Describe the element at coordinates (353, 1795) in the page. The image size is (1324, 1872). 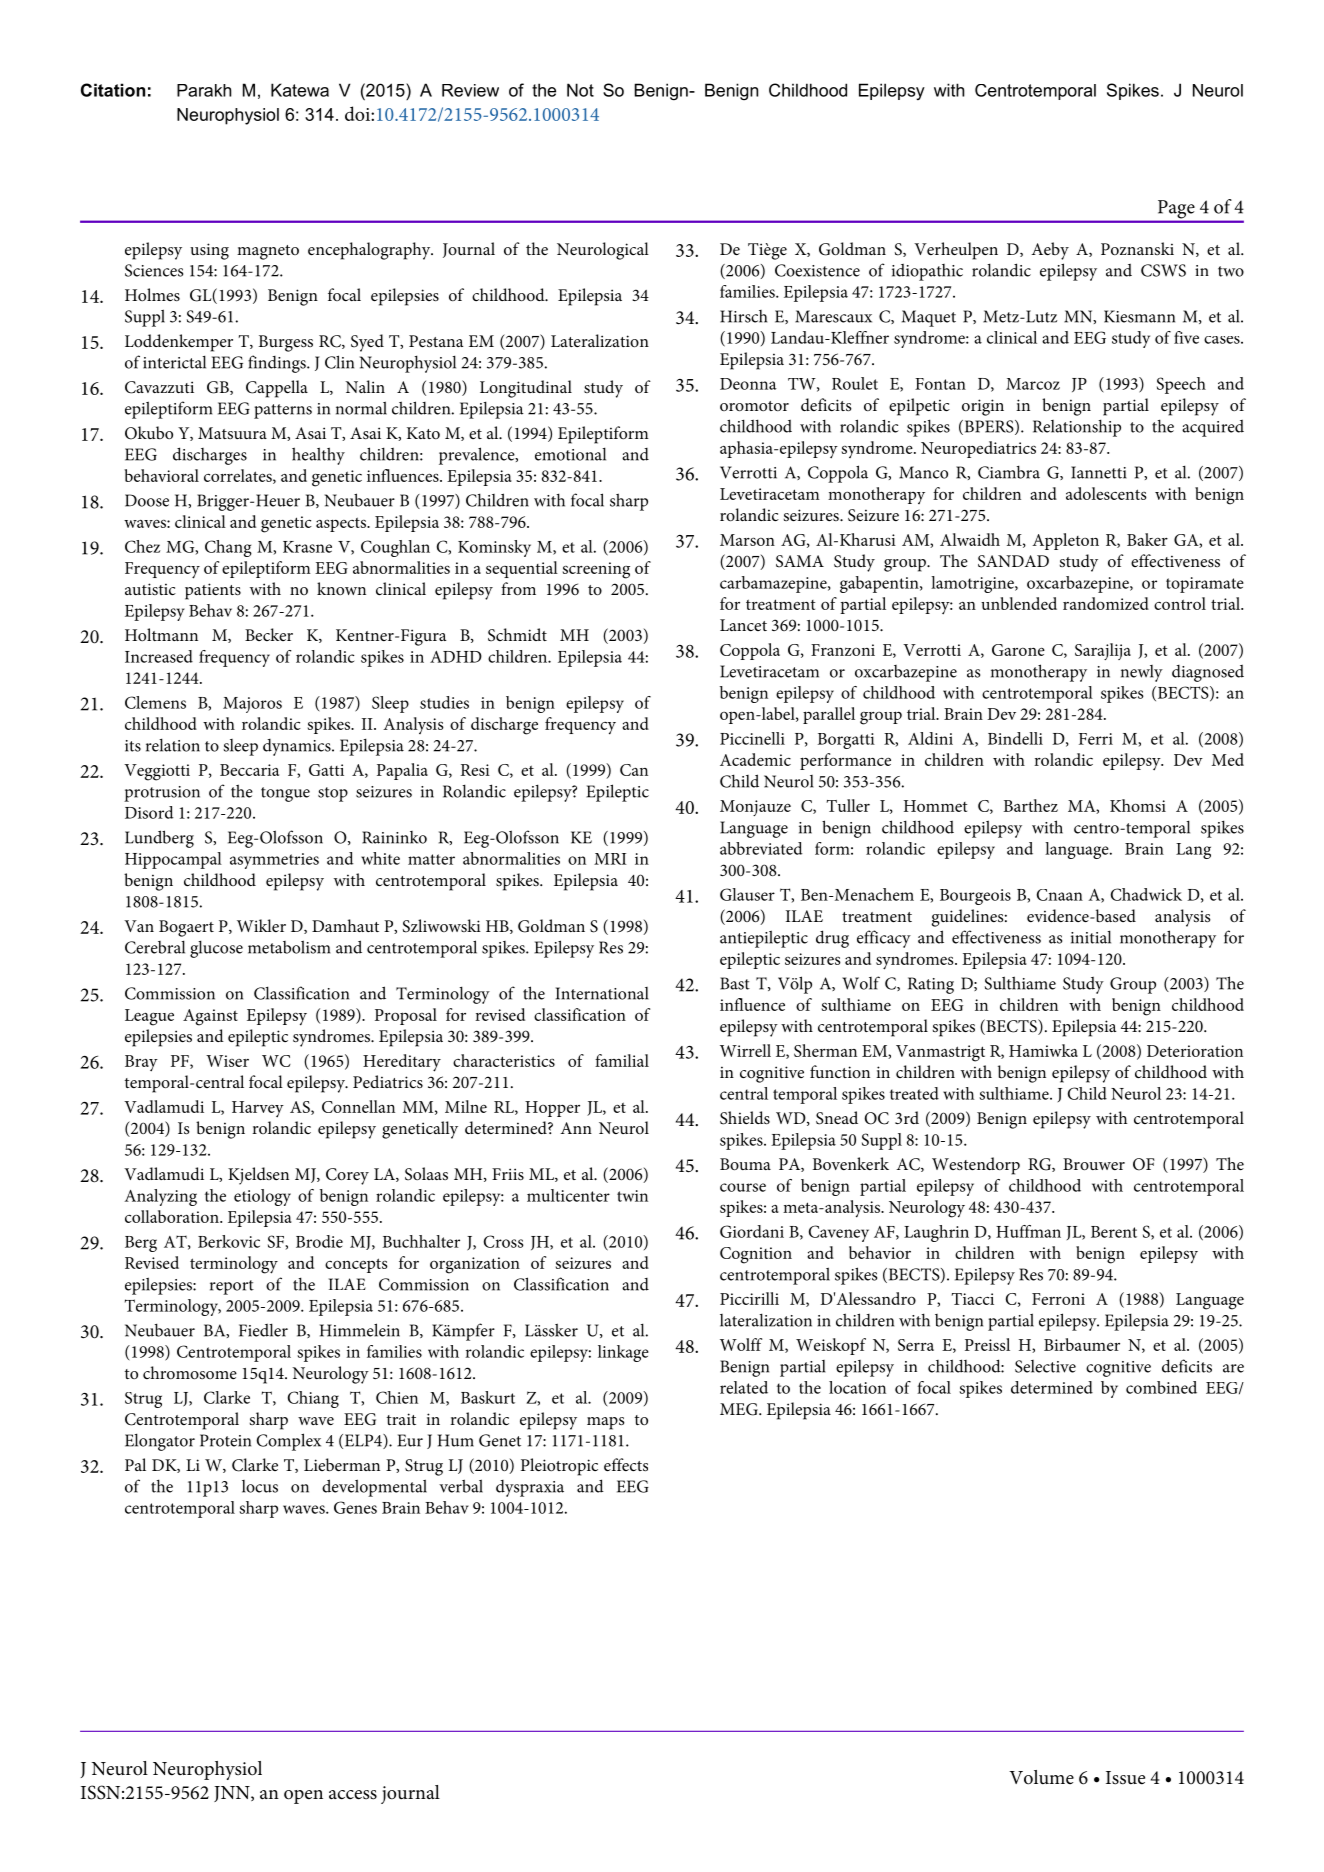
I see `access` at that location.
